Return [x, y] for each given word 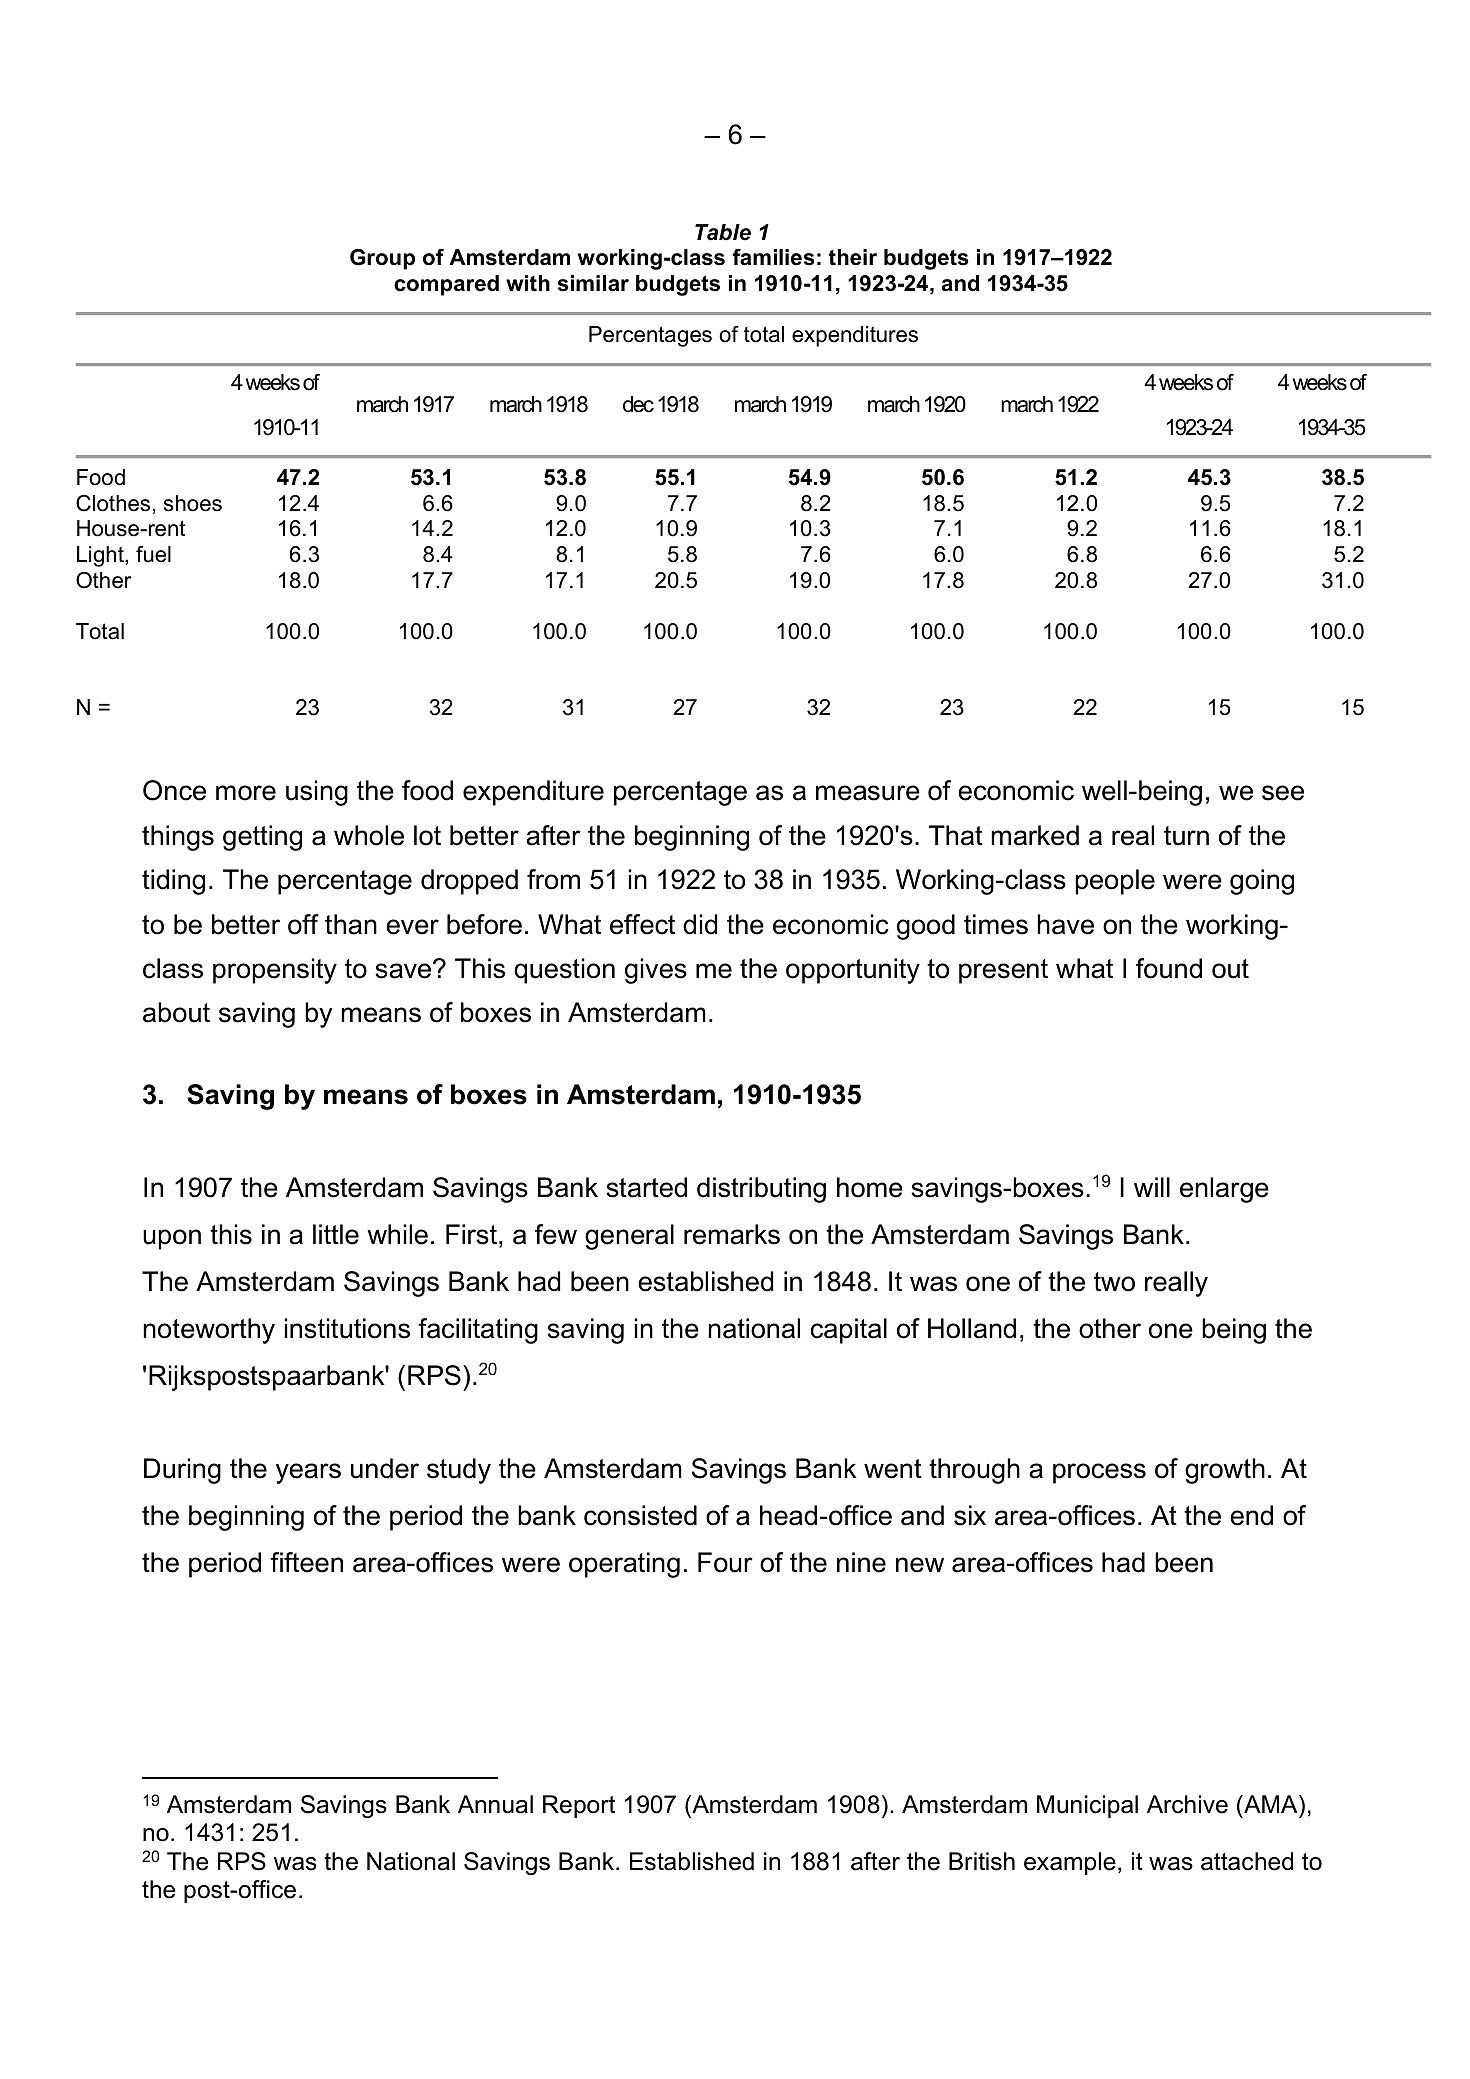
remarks [732, 1234]
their [853, 257]
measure [868, 793]
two [1114, 1282]
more [246, 793]
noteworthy [209, 1331]
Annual [495, 1804]
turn [1186, 836]
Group [382, 259]
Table [723, 232]
